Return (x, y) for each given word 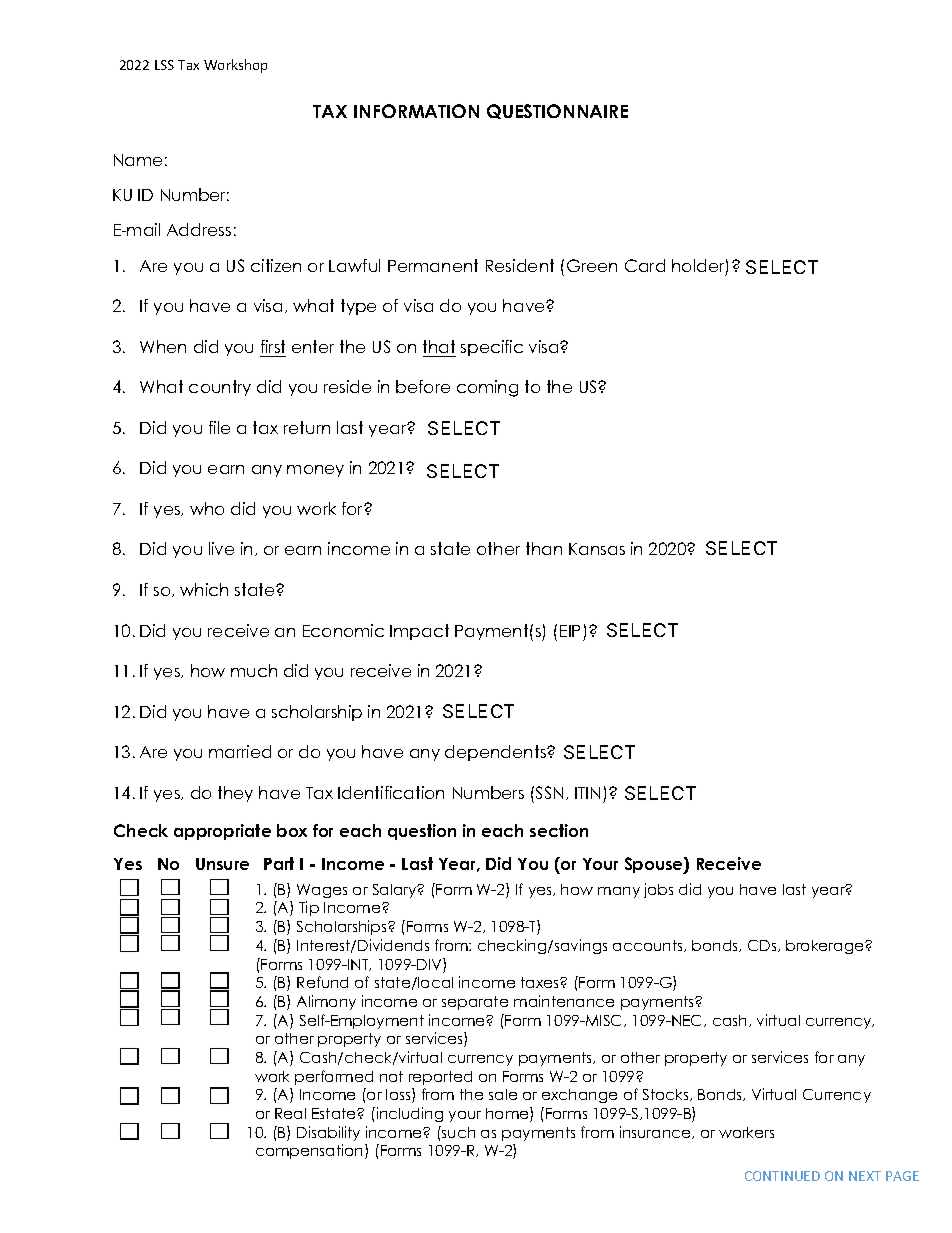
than (544, 548)
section (559, 830)
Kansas (597, 549)
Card (645, 265)
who (207, 508)
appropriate (222, 832)
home (508, 1114)
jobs (658, 890)
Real (290, 1113)
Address (199, 229)
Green (592, 265)
